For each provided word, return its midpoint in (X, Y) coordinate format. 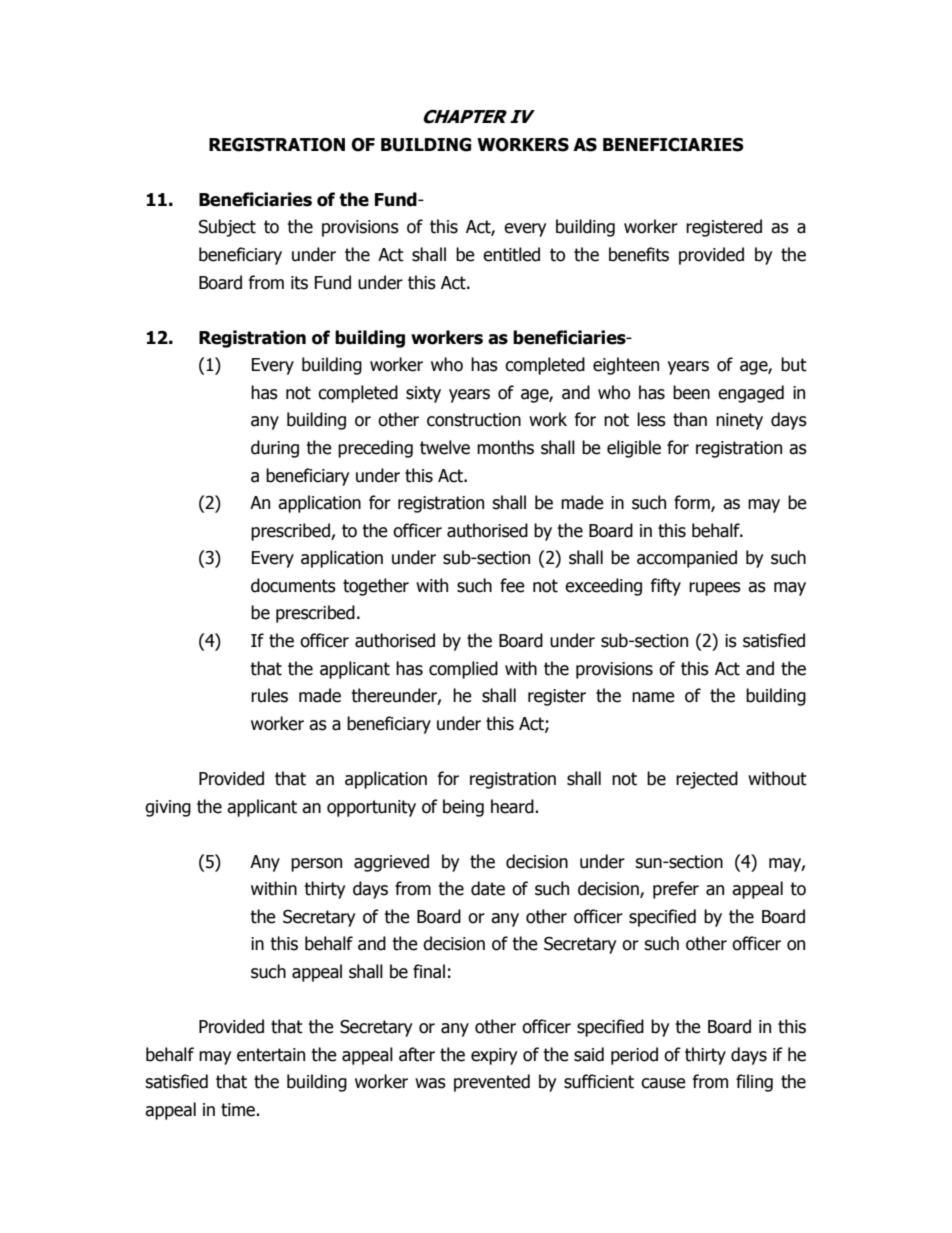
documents (293, 585)
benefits (639, 254)
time (238, 1110)
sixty (423, 394)
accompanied (687, 559)
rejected (707, 780)
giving (168, 808)
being (463, 808)
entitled (511, 254)
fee (512, 585)
